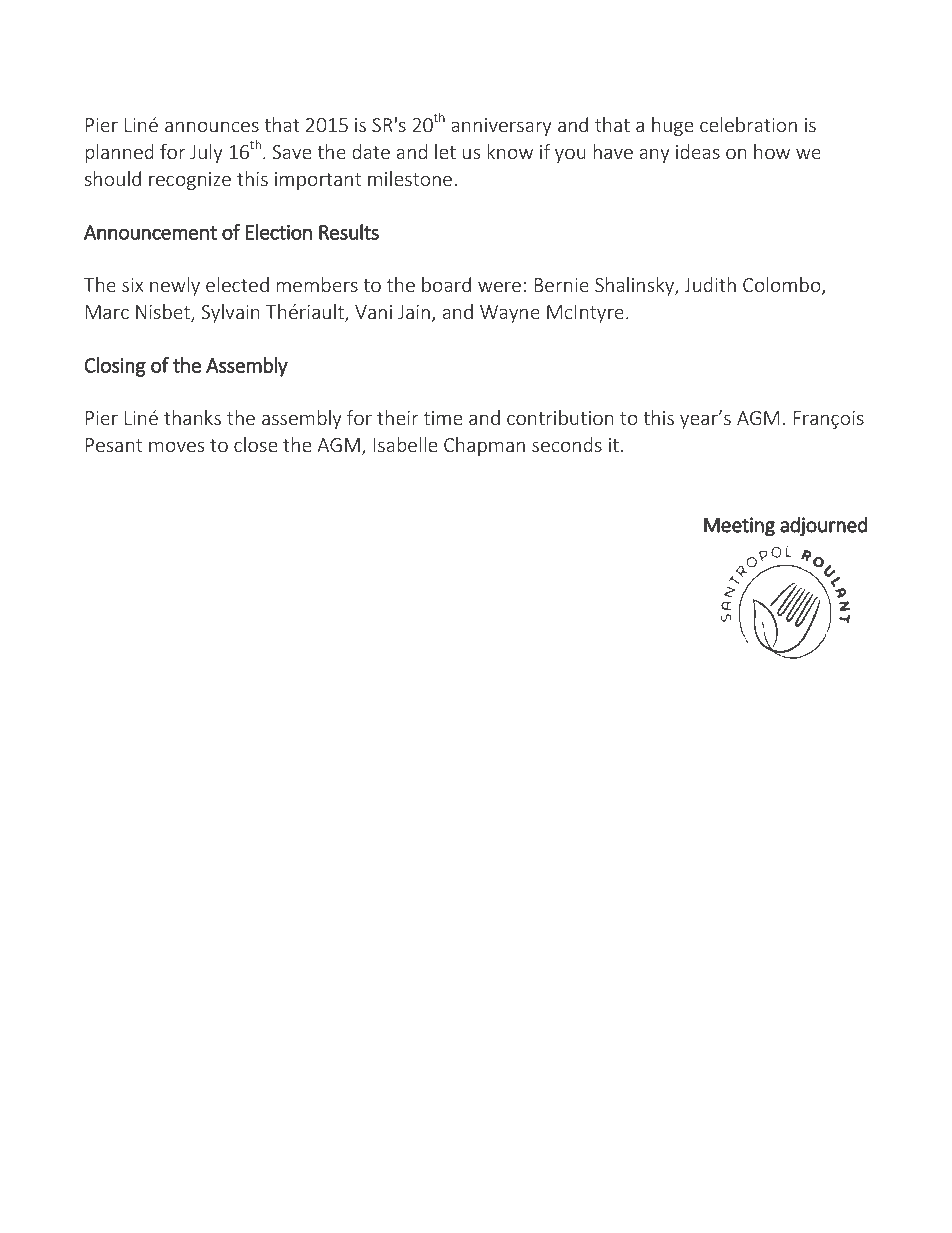  I want to click on Sylvain, so click(231, 313).
